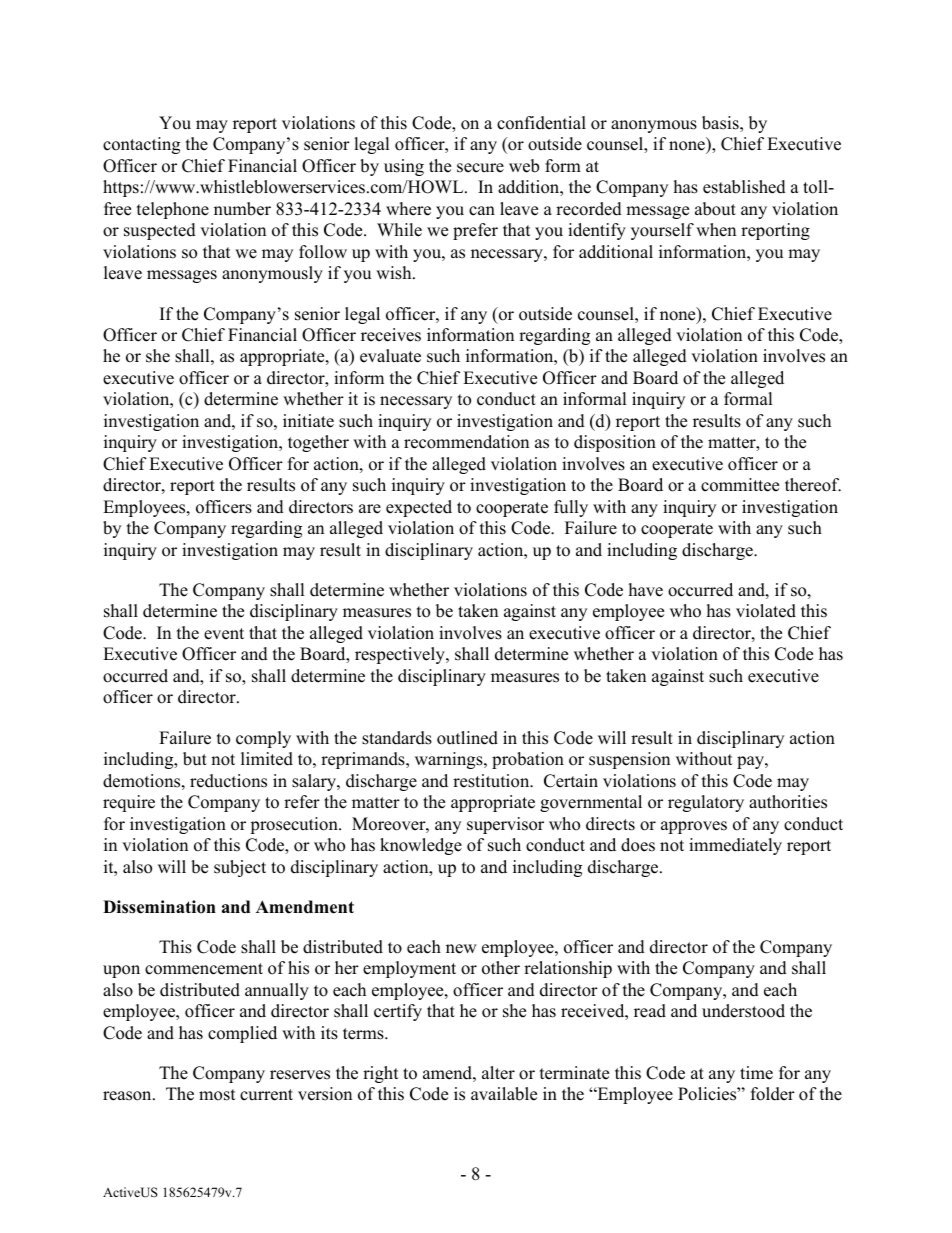 This image has height=1233, width=952. What do you see at coordinates (228, 781) in the image?
I see `reductions` at bounding box center [228, 781].
